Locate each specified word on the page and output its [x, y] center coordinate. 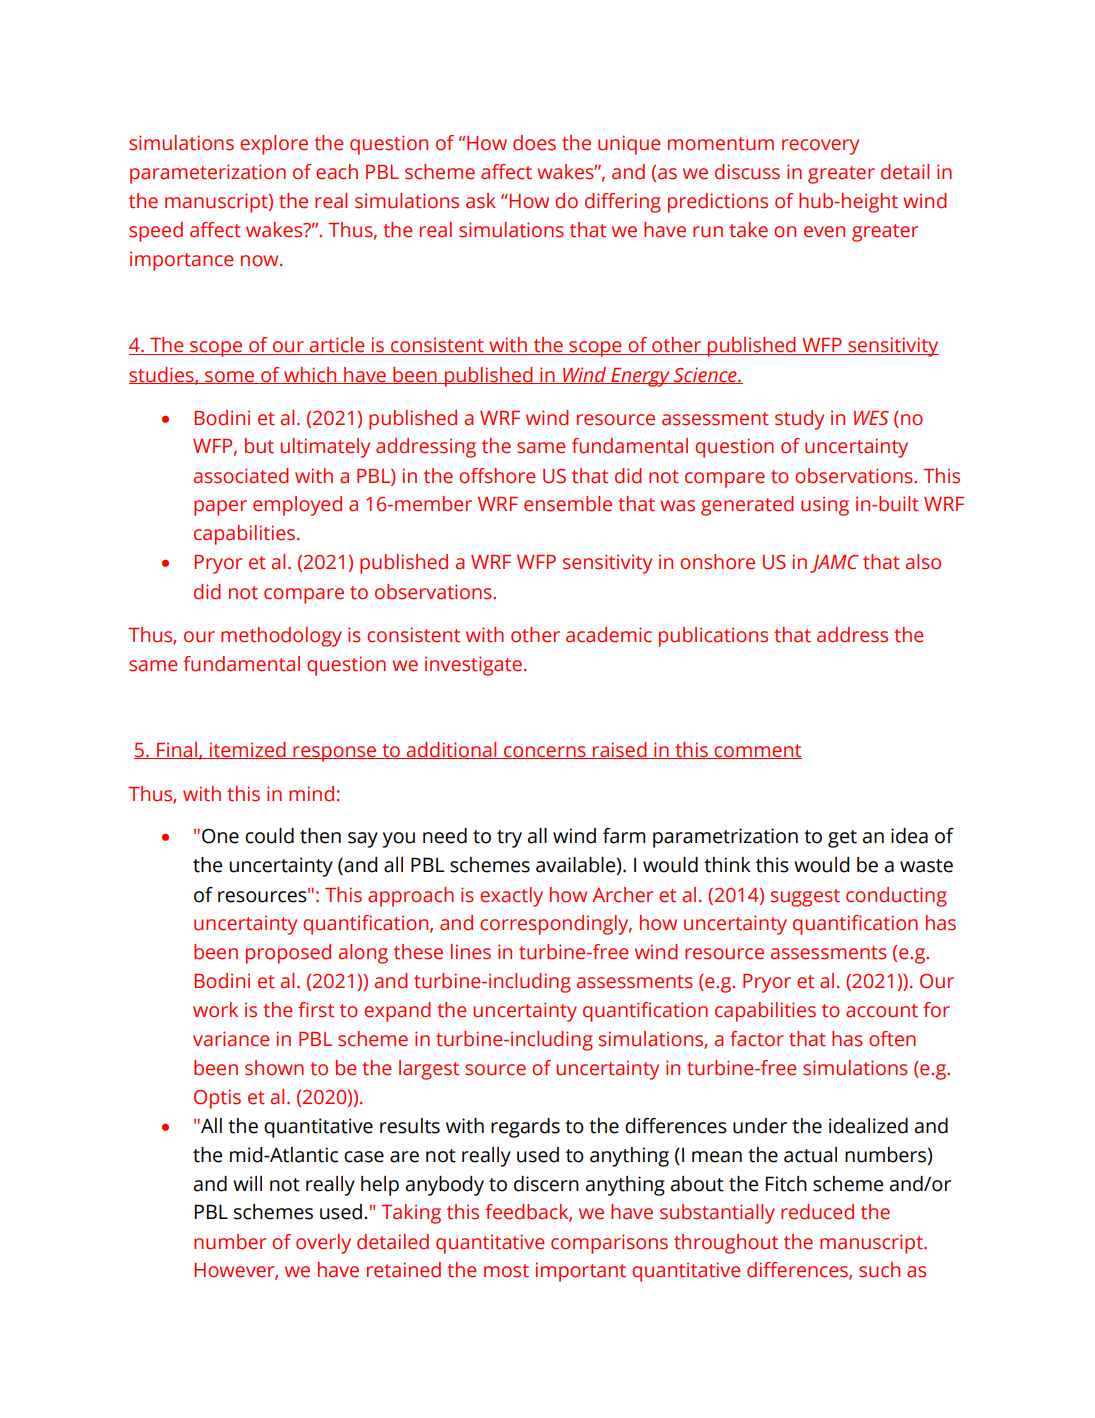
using [825, 506]
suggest [805, 898]
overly [323, 1244]
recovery [820, 147]
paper [220, 508]
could [269, 836]
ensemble [568, 504]
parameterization [208, 174]
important [581, 1272]
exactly [511, 897]
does [534, 143]
